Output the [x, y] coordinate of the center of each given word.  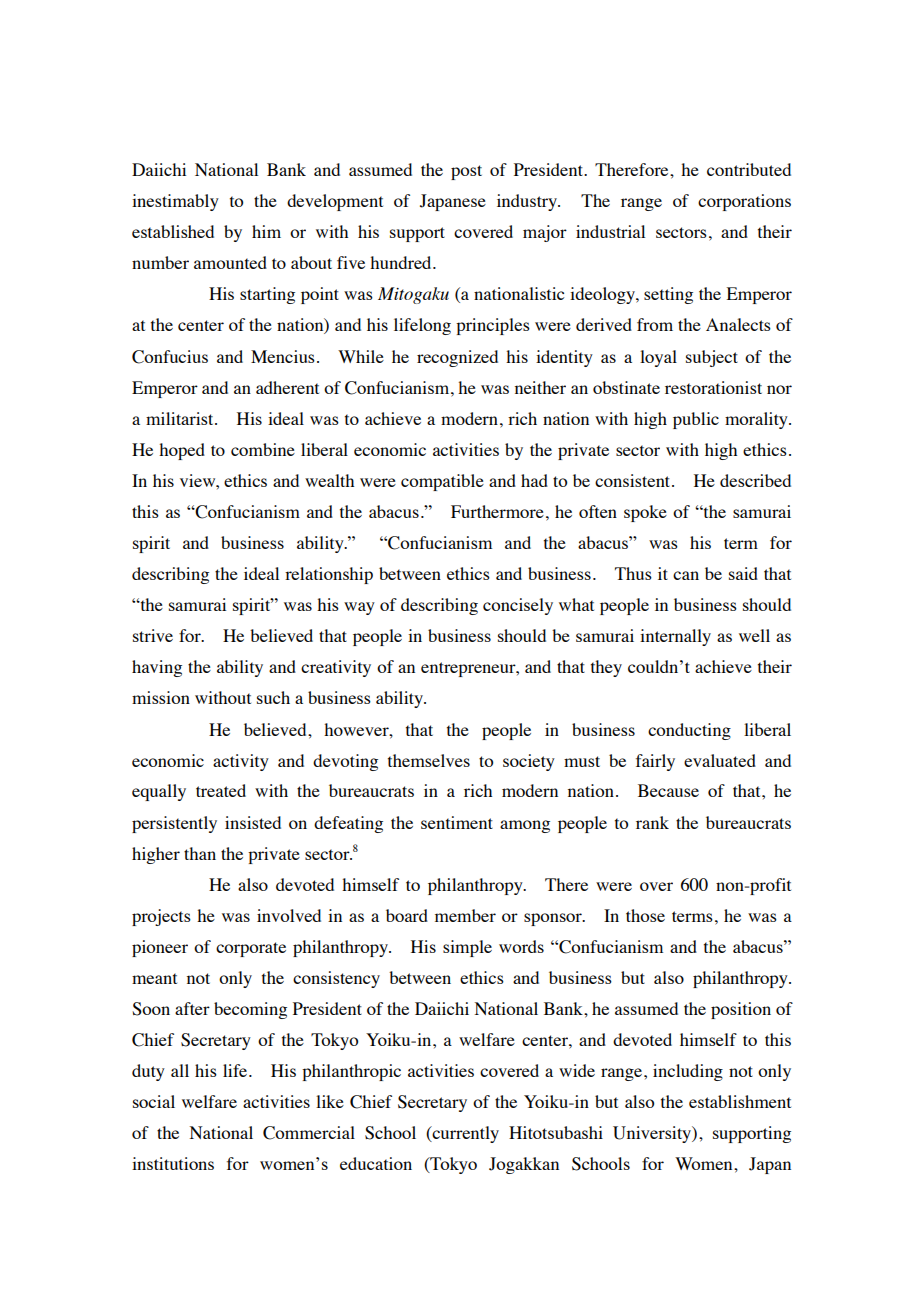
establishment [740, 1101]
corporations [744, 202]
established [173, 231]
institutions [173, 1163]
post [466, 172]
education [376, 1163]
